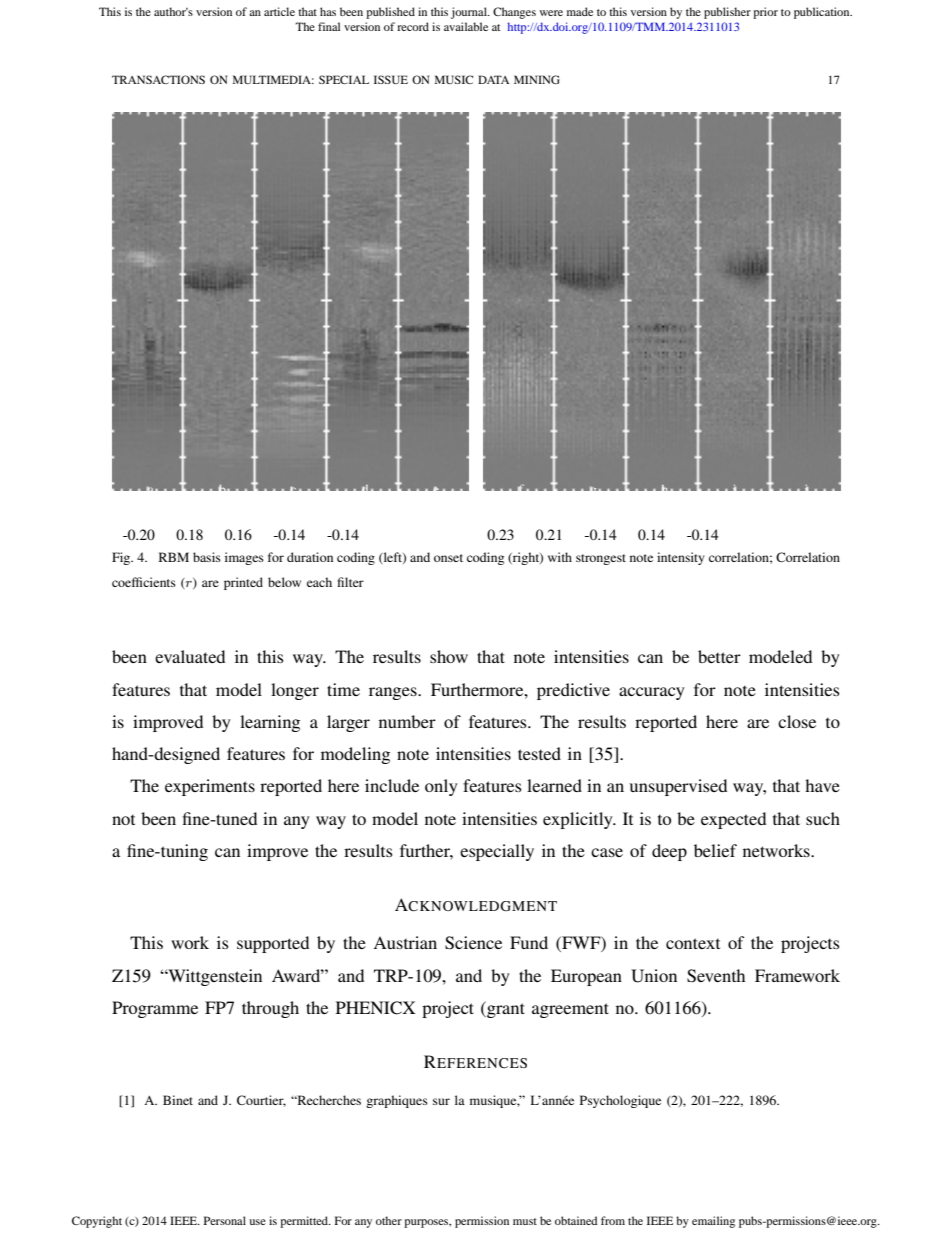  What do you see at coordinates (466, 26) in the screenshot?
I see `available` at bounding box center [466, 26].
